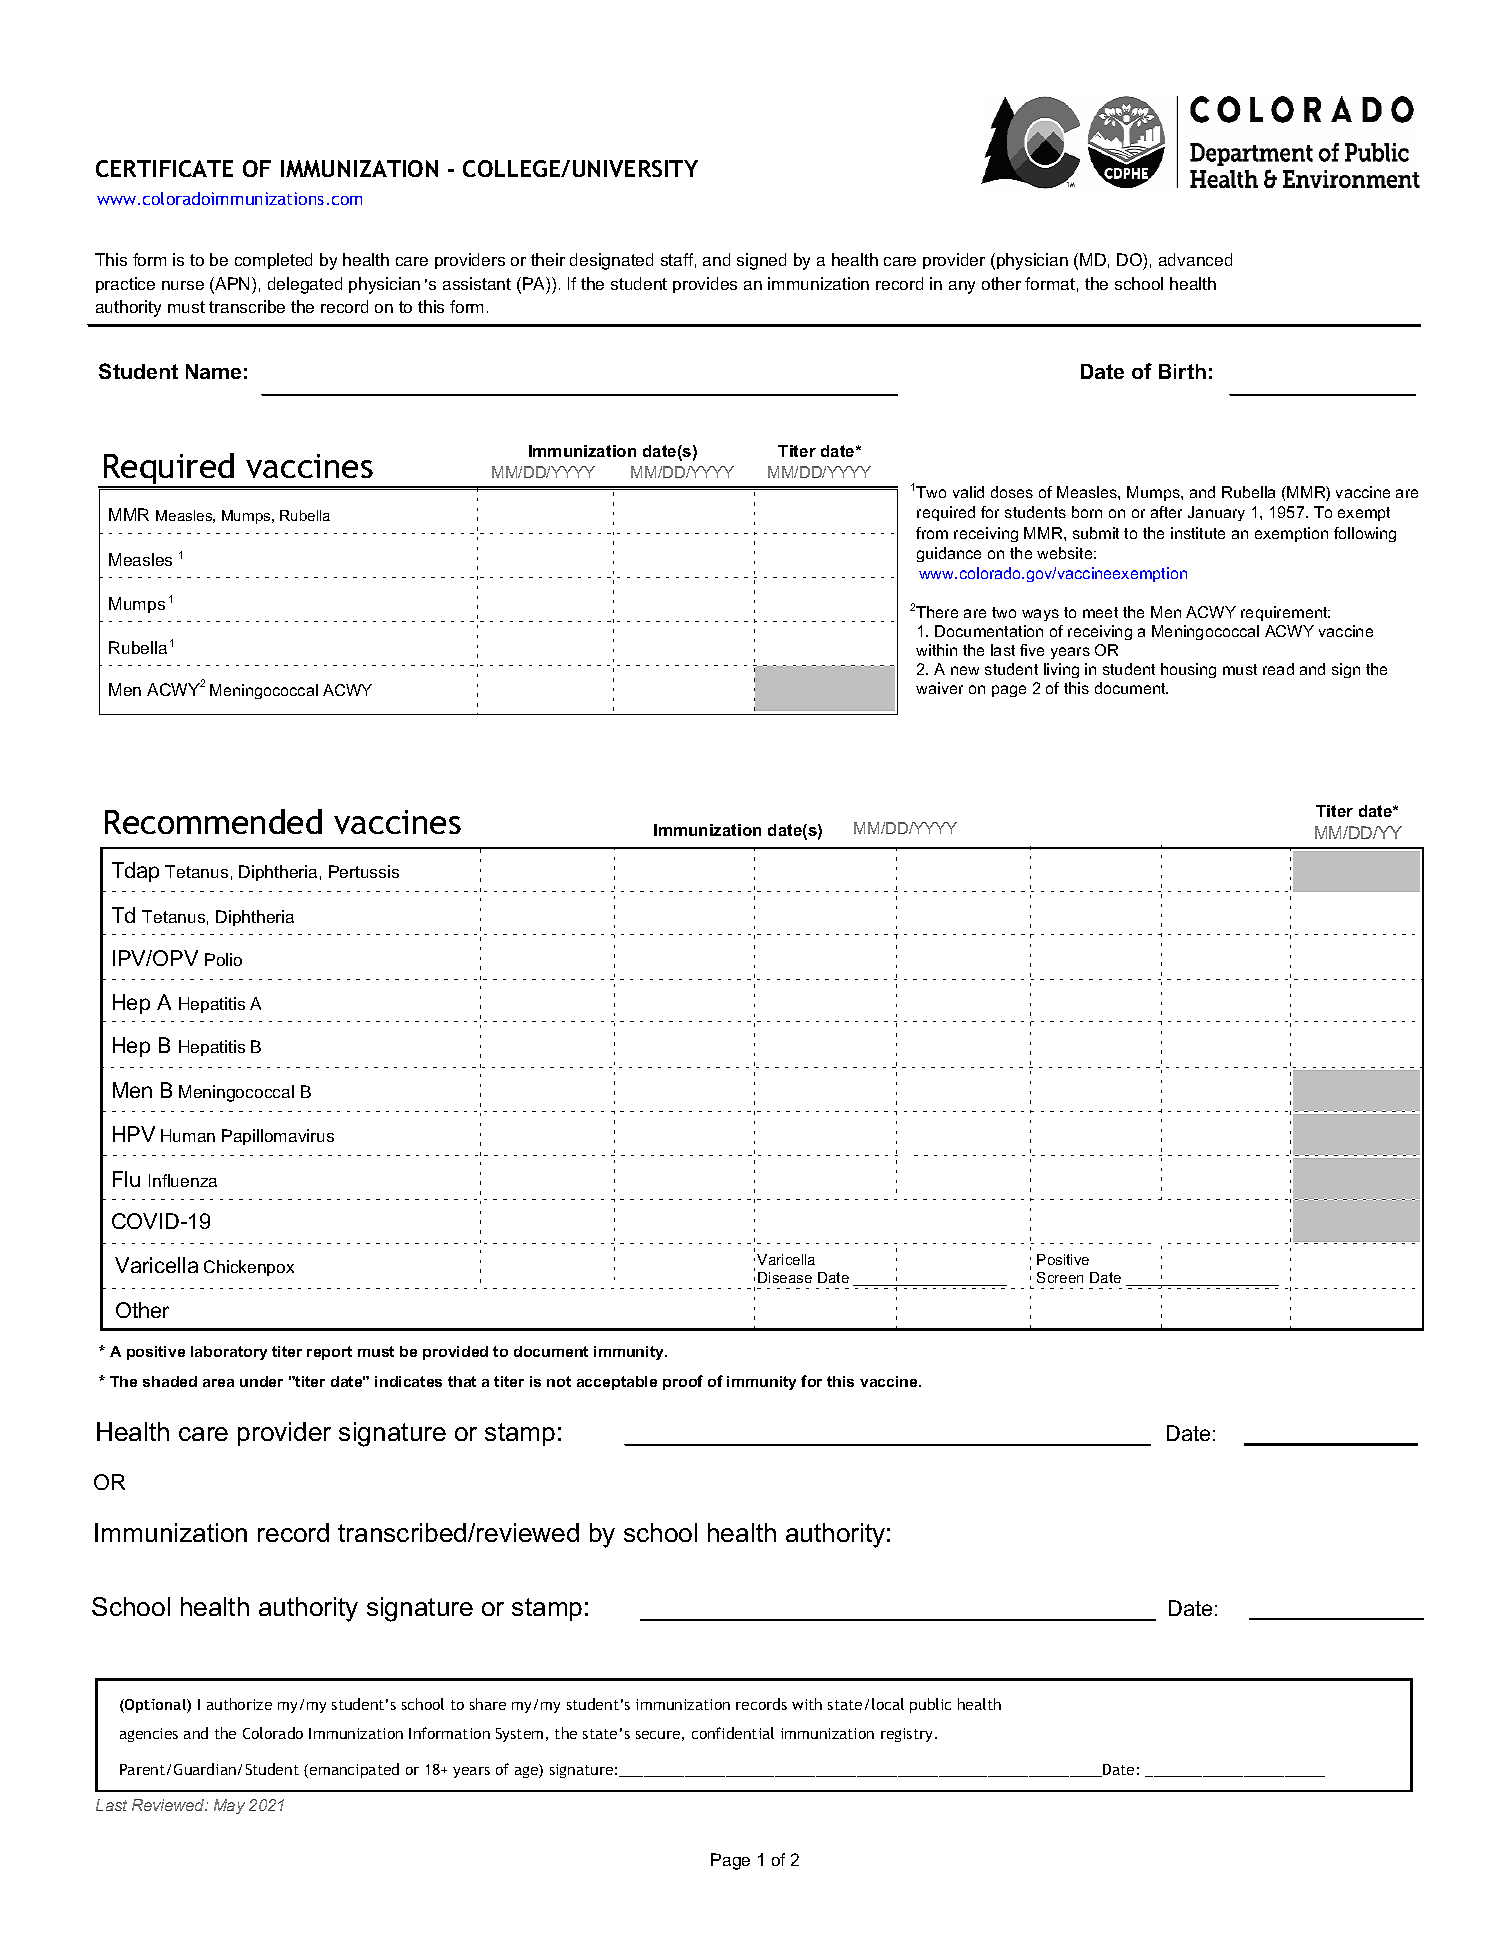 The width and height of the document is (1495, 1935). Describe the element at coordinates (683, 1382) in the document. I see `proof` at that location.
